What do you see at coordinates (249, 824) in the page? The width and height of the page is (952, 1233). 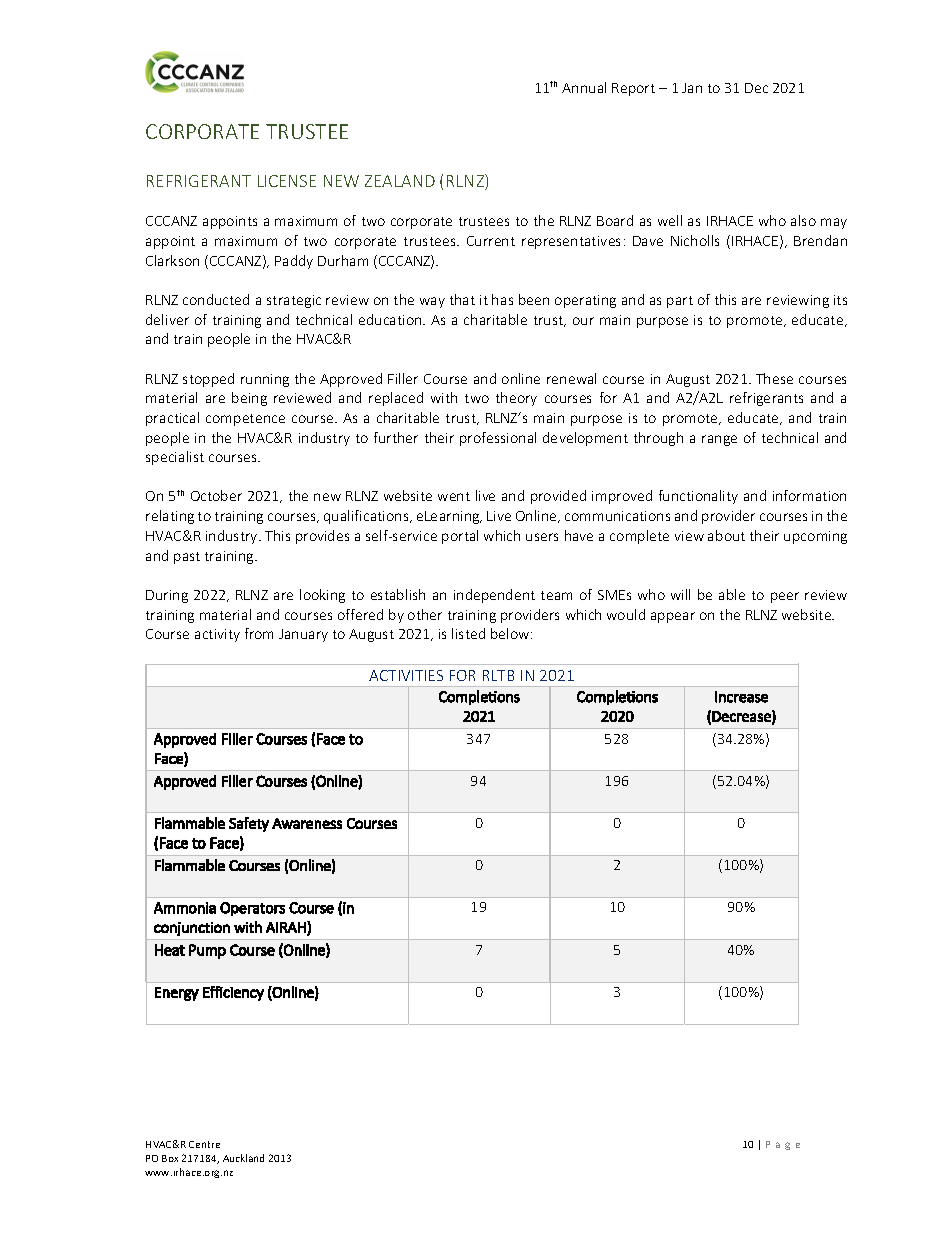 I see `Safety` at bounding box center [249, 824].
